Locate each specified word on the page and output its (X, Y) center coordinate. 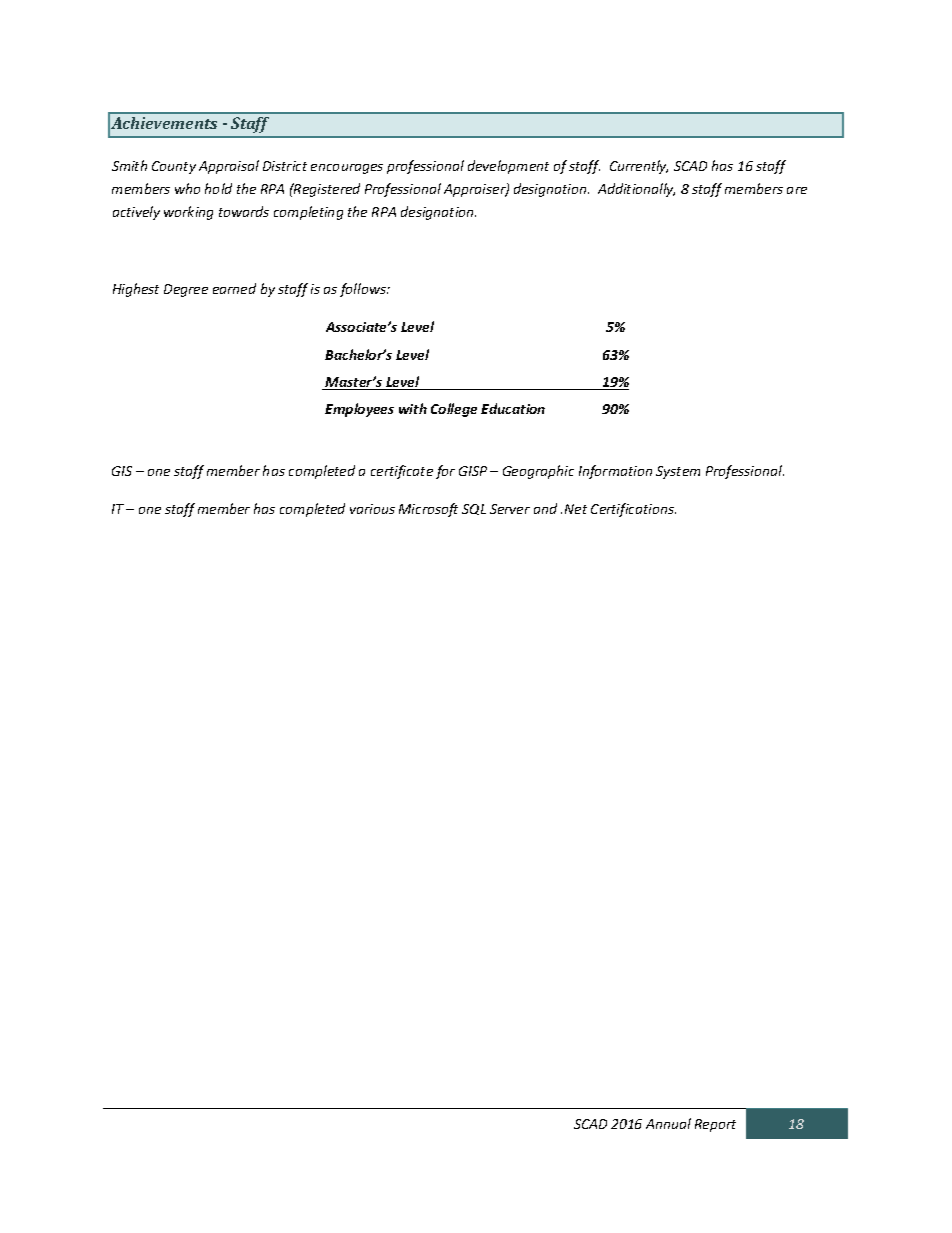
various (372, 509)
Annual (668, 1123)
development (508, 167)
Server (510, 509)
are (797, 190)
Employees (359, 410)
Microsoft (428, 510)
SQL (474, 509)
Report (715, 1125)
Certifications (633, 510)
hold (218, 188)
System (678, 472)
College (454, 410)
